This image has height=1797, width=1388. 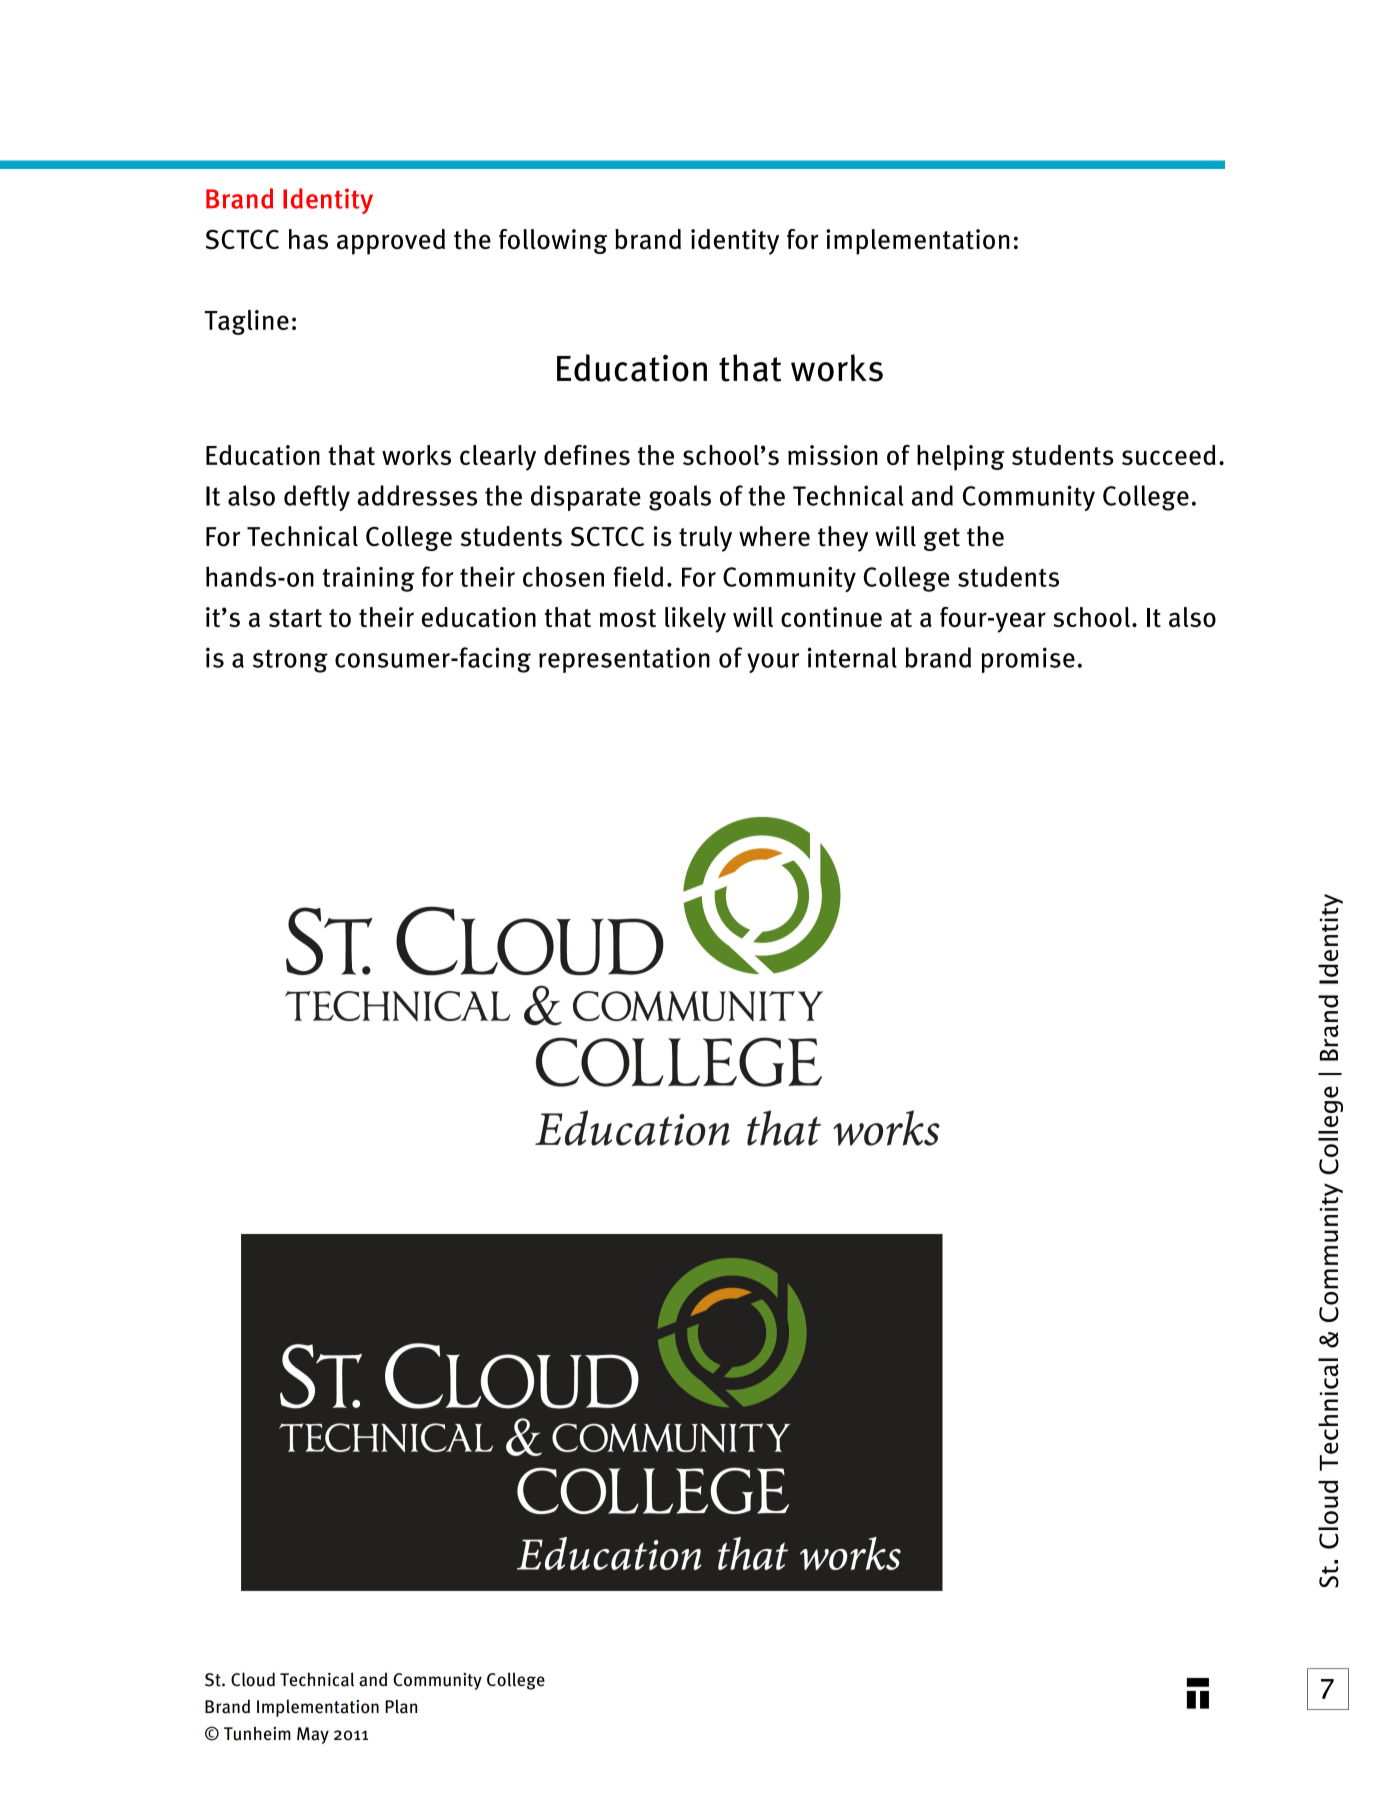 What do you see at coordinates (961, 458) in the image?
I see `helping` at bounding box center [961, 458].
